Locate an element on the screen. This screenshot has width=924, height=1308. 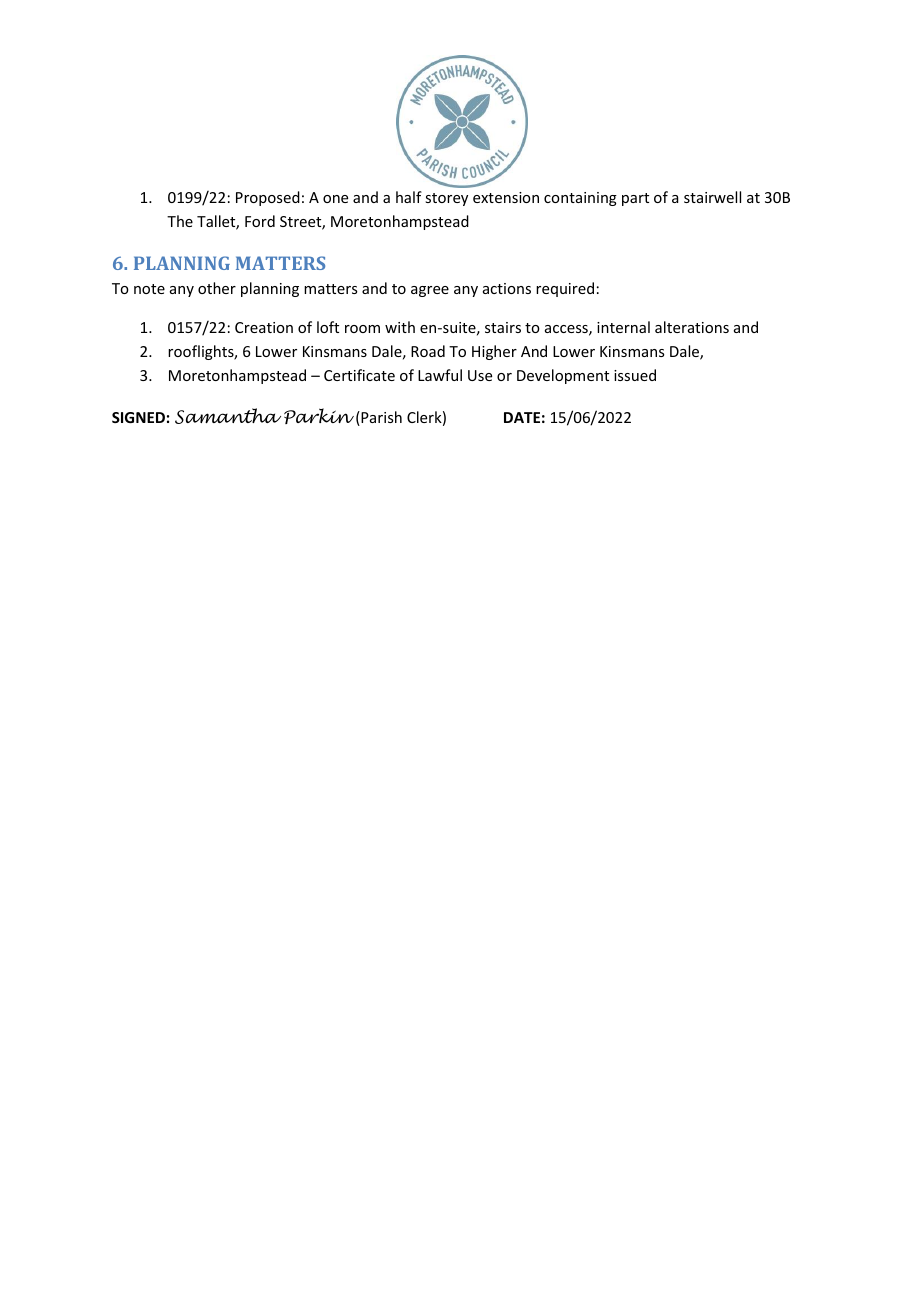
Parish is located at coordinates (380, 418).
